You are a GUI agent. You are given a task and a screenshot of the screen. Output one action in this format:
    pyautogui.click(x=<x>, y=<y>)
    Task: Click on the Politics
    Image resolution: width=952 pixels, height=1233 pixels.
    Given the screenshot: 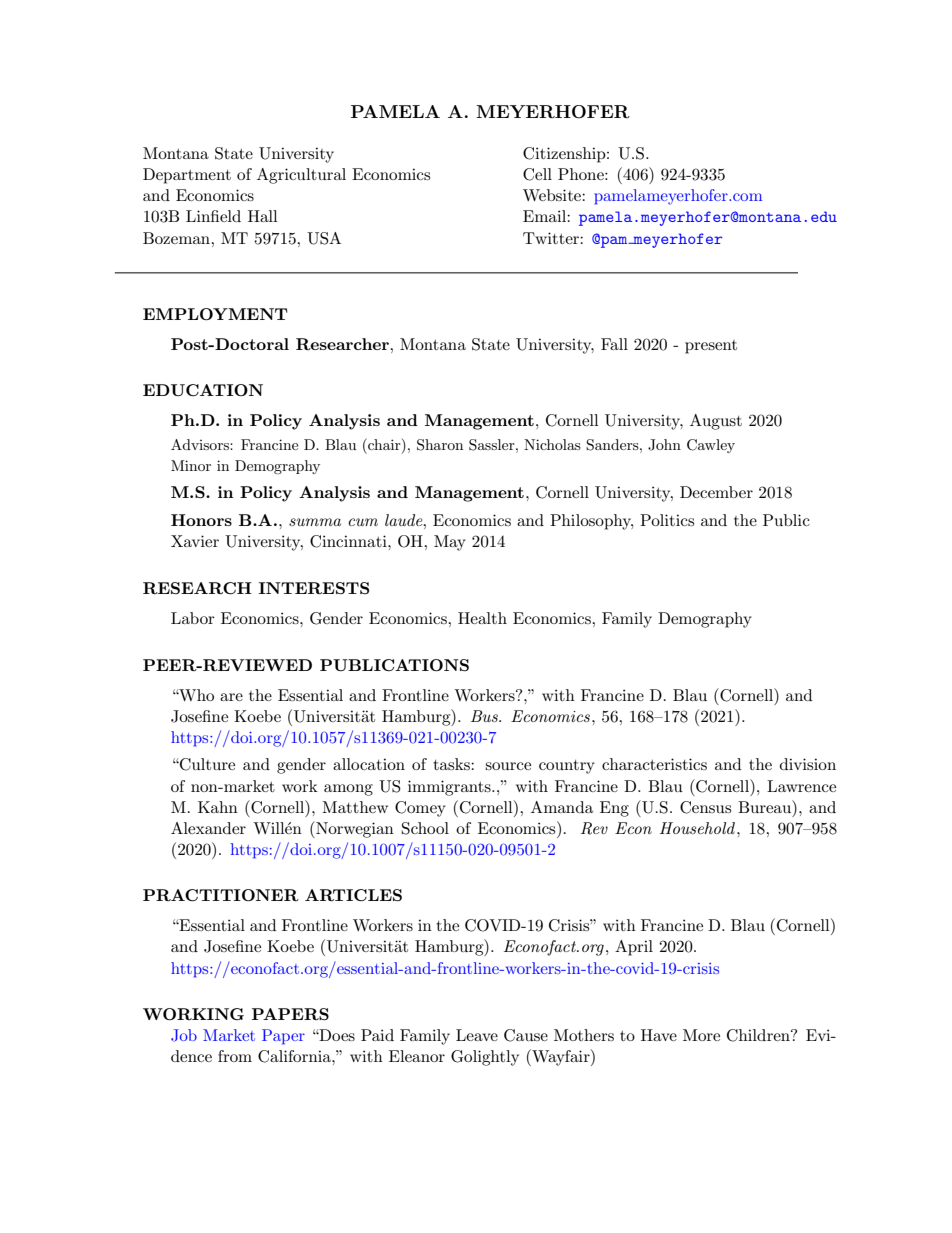 What is the action you would take?
    pyautogui.click(x=667, y=520)
